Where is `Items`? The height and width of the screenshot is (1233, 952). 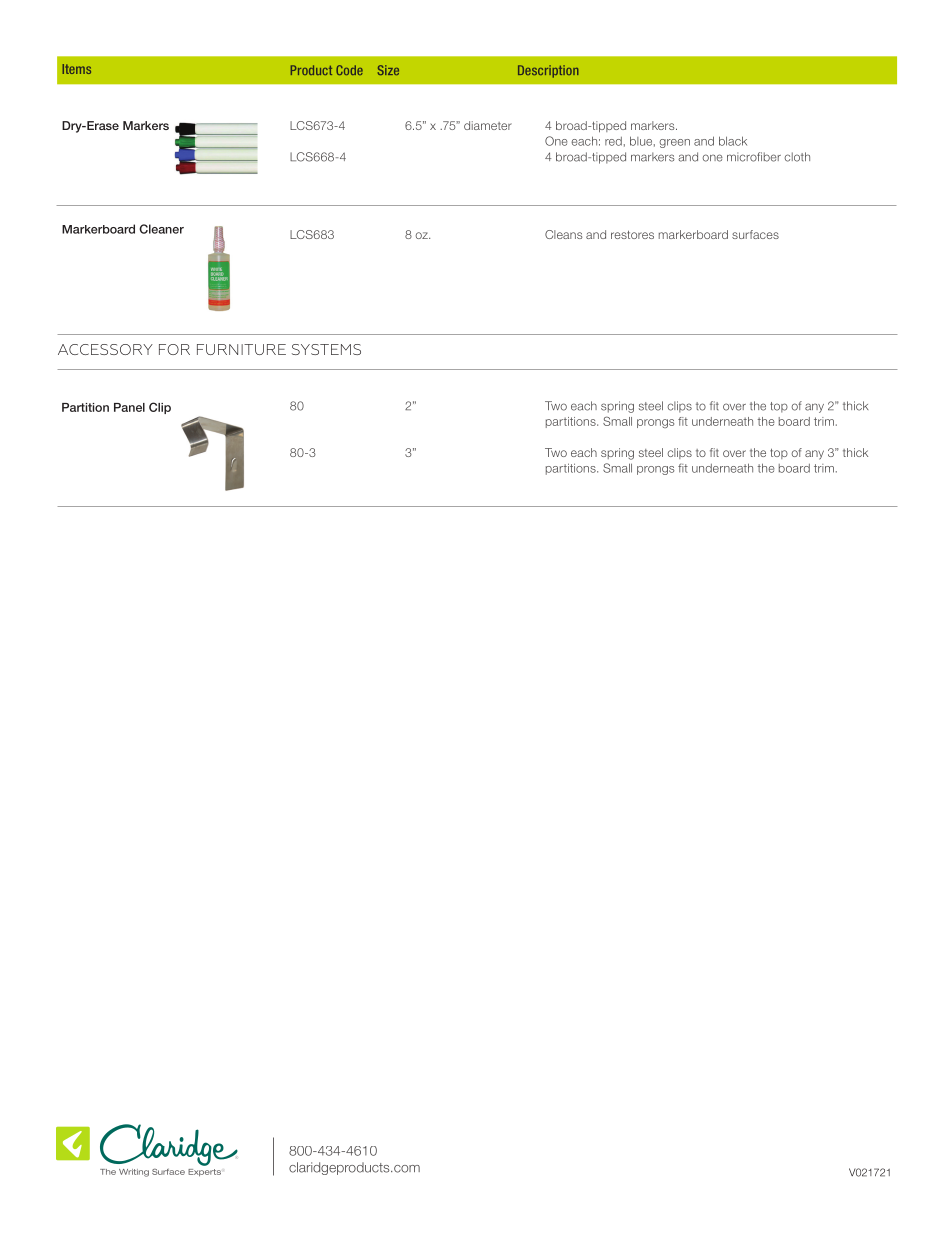 Items is located at coordinates (76, 69).
